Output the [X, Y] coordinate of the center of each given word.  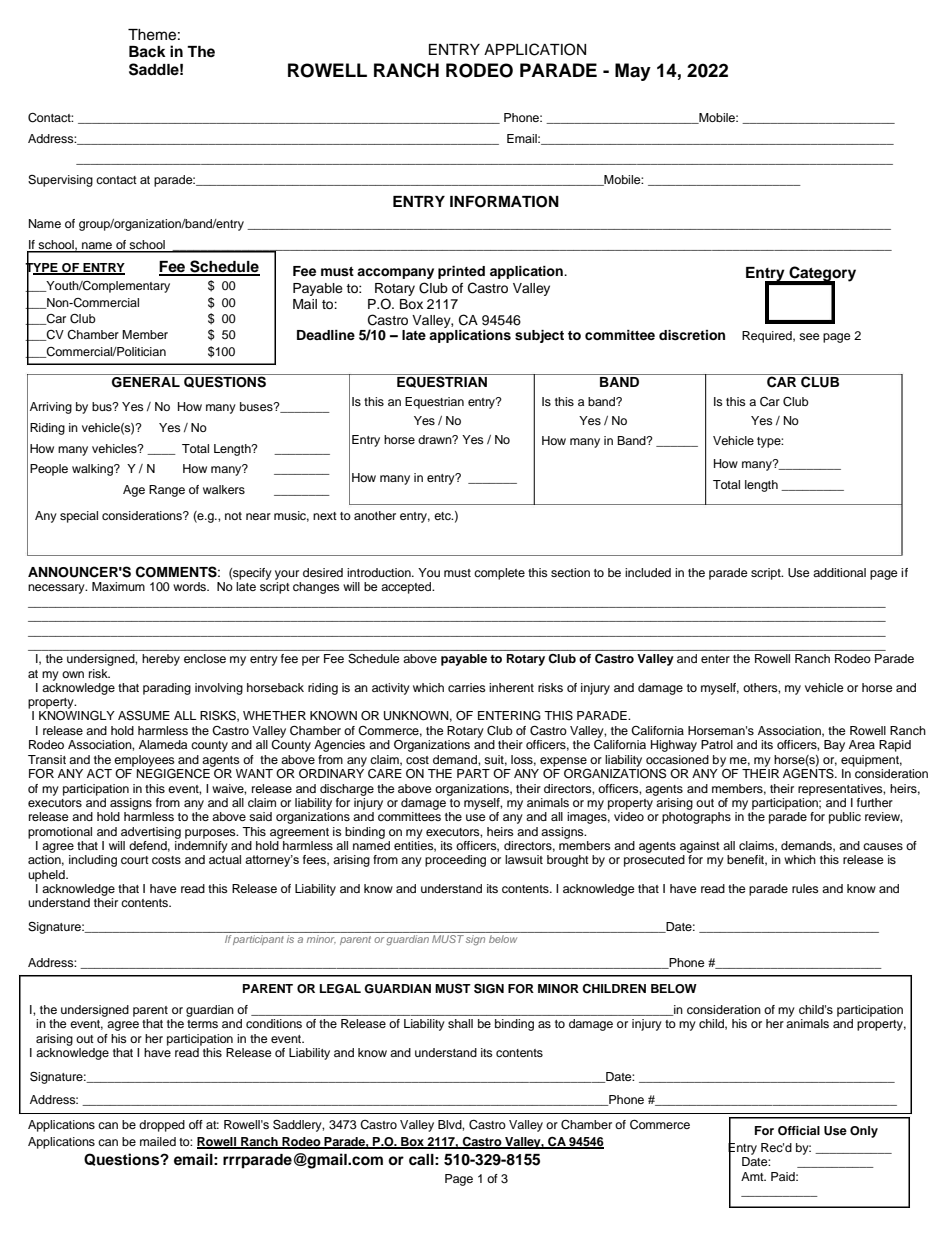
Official [799, 1131]
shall [460, 1023]
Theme [152, 35]
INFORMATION [504, 202]
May [633, 72]
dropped [162, 1126]
